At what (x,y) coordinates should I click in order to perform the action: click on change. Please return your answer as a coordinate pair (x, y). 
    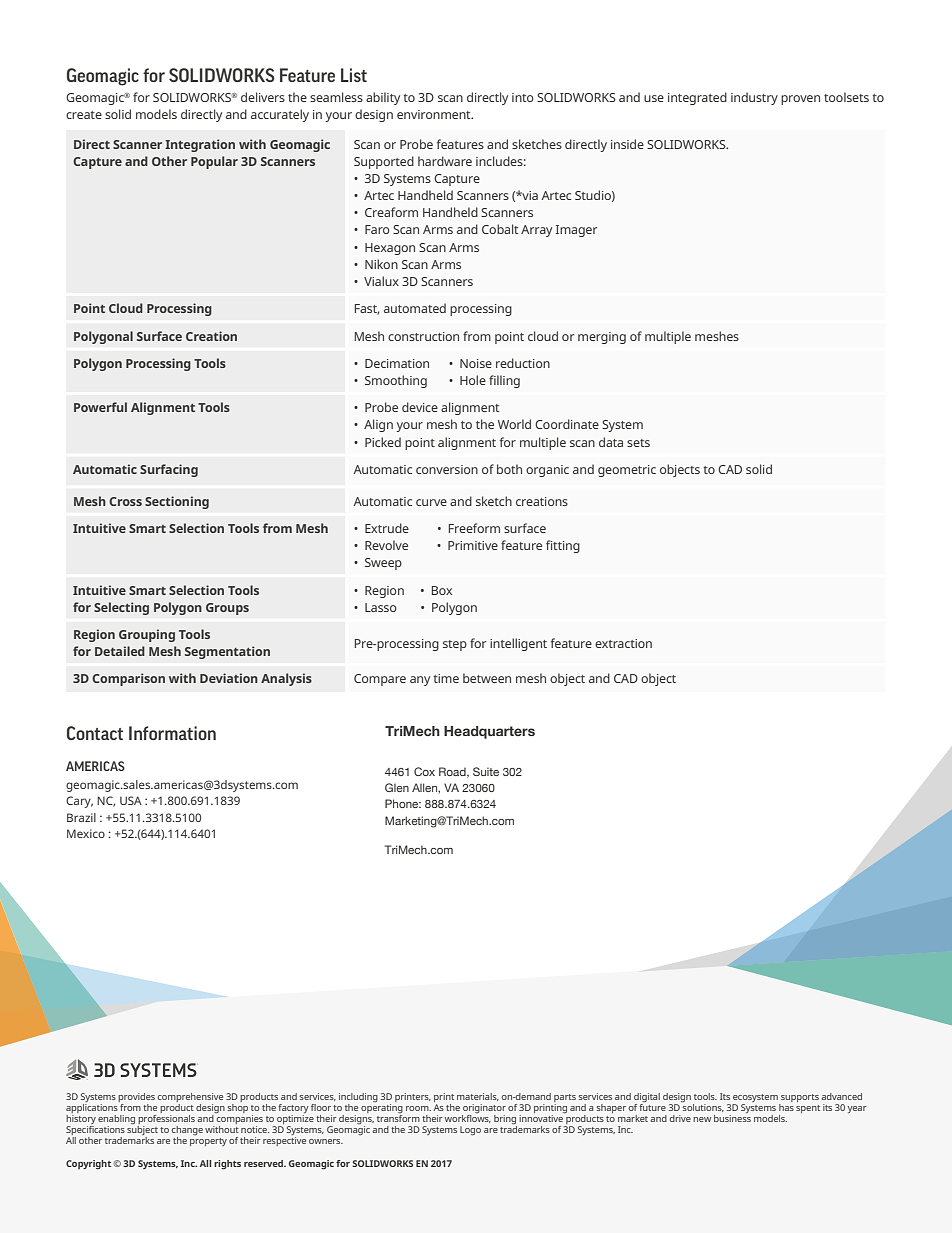
    Looking at the image, I should click on (187, 1132).
